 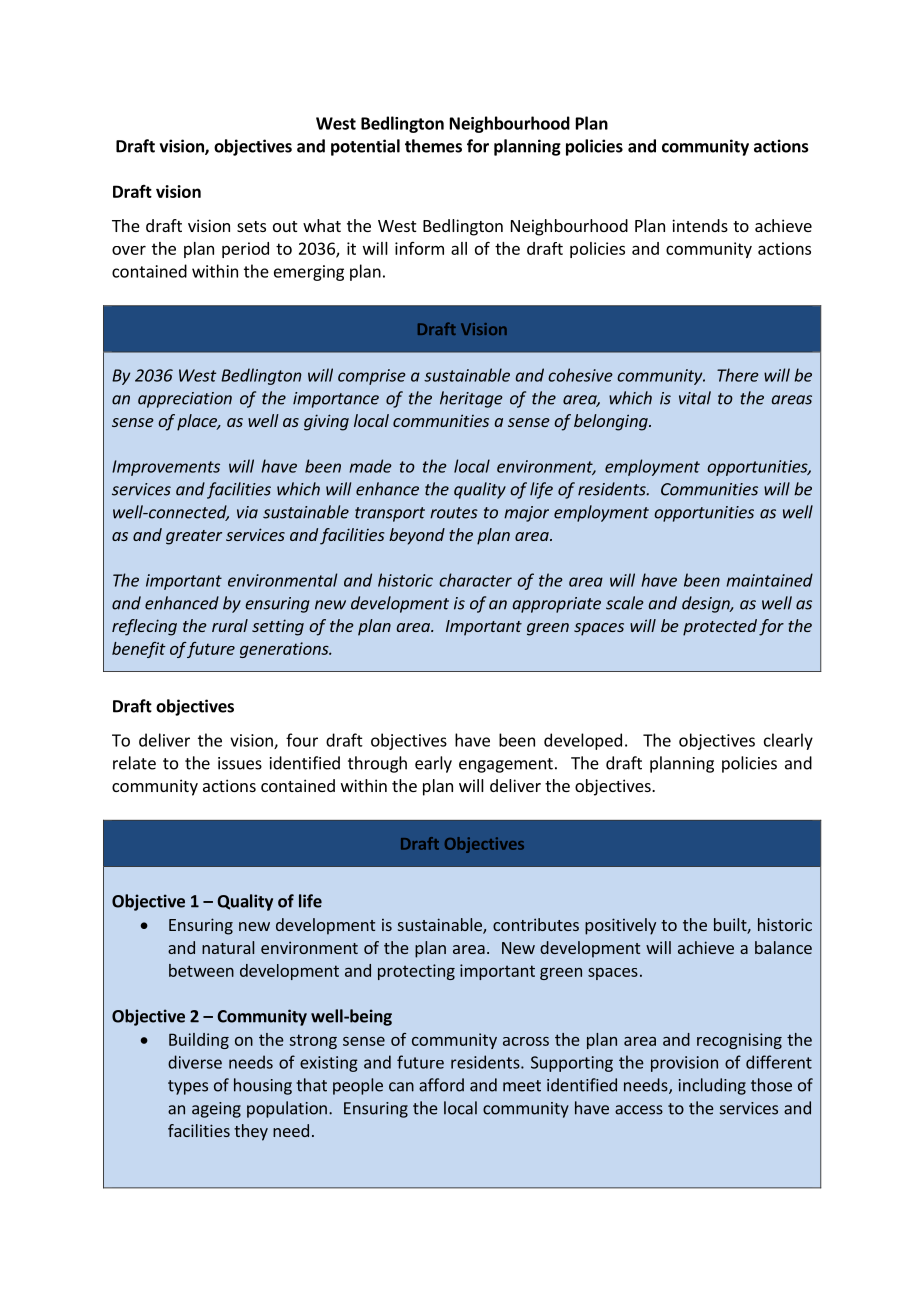 What do you see at coordinates (700, 225) in the image?
I see `intends` at bounding box center [700, 225].
